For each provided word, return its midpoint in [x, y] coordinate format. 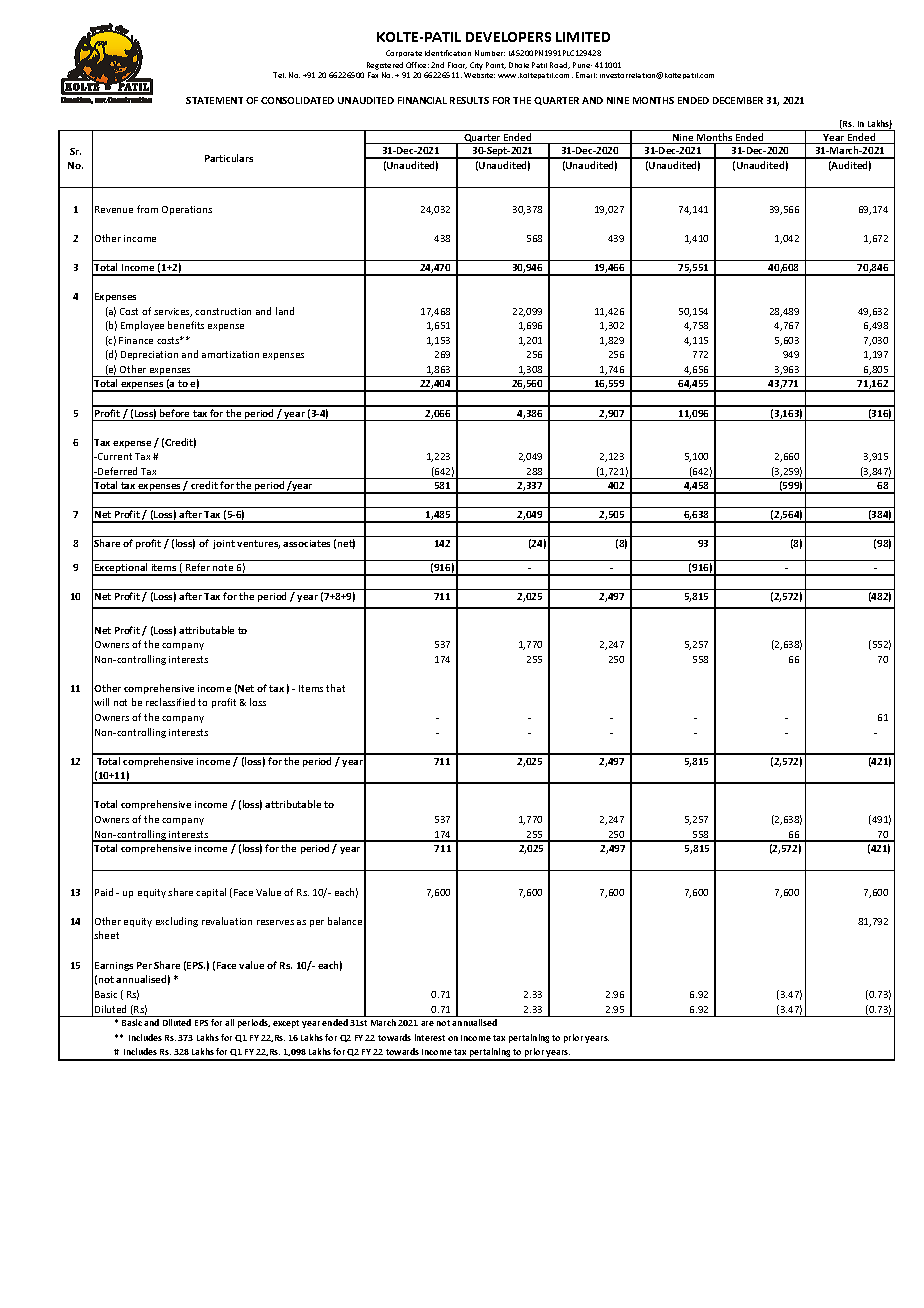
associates [306, 543]
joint [224, 544]
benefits [186, 325]
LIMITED [583, 37]
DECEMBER [738, 100]
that [335, 688]
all [229, 1022]
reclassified [170, 702]
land [285, 311]
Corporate [404, 53]
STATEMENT [214, 100]
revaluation [227, 921]
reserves [275, 922]
